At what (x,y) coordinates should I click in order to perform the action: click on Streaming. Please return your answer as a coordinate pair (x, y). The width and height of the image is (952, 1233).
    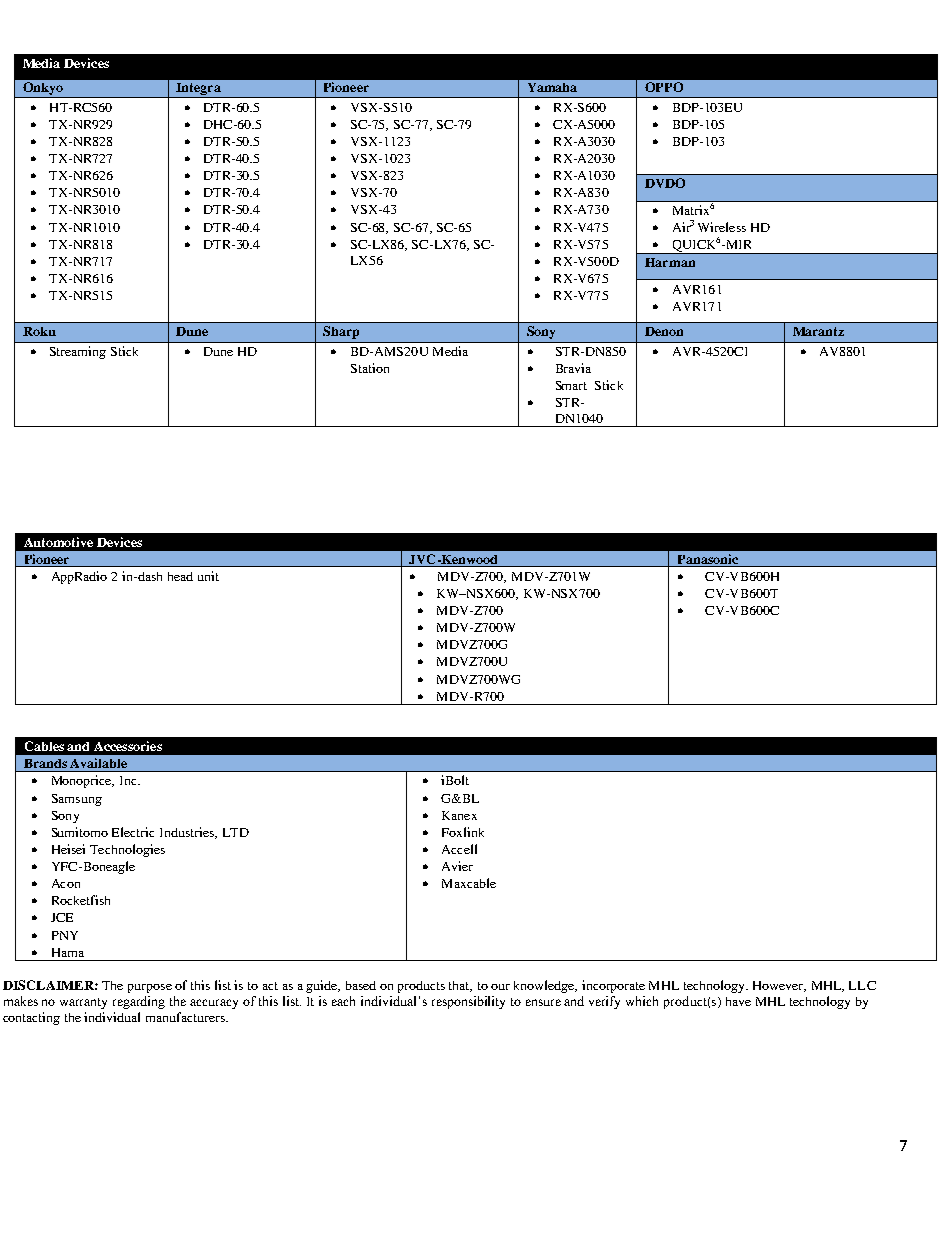
    Looking at the image, I should click on (78, 352).
